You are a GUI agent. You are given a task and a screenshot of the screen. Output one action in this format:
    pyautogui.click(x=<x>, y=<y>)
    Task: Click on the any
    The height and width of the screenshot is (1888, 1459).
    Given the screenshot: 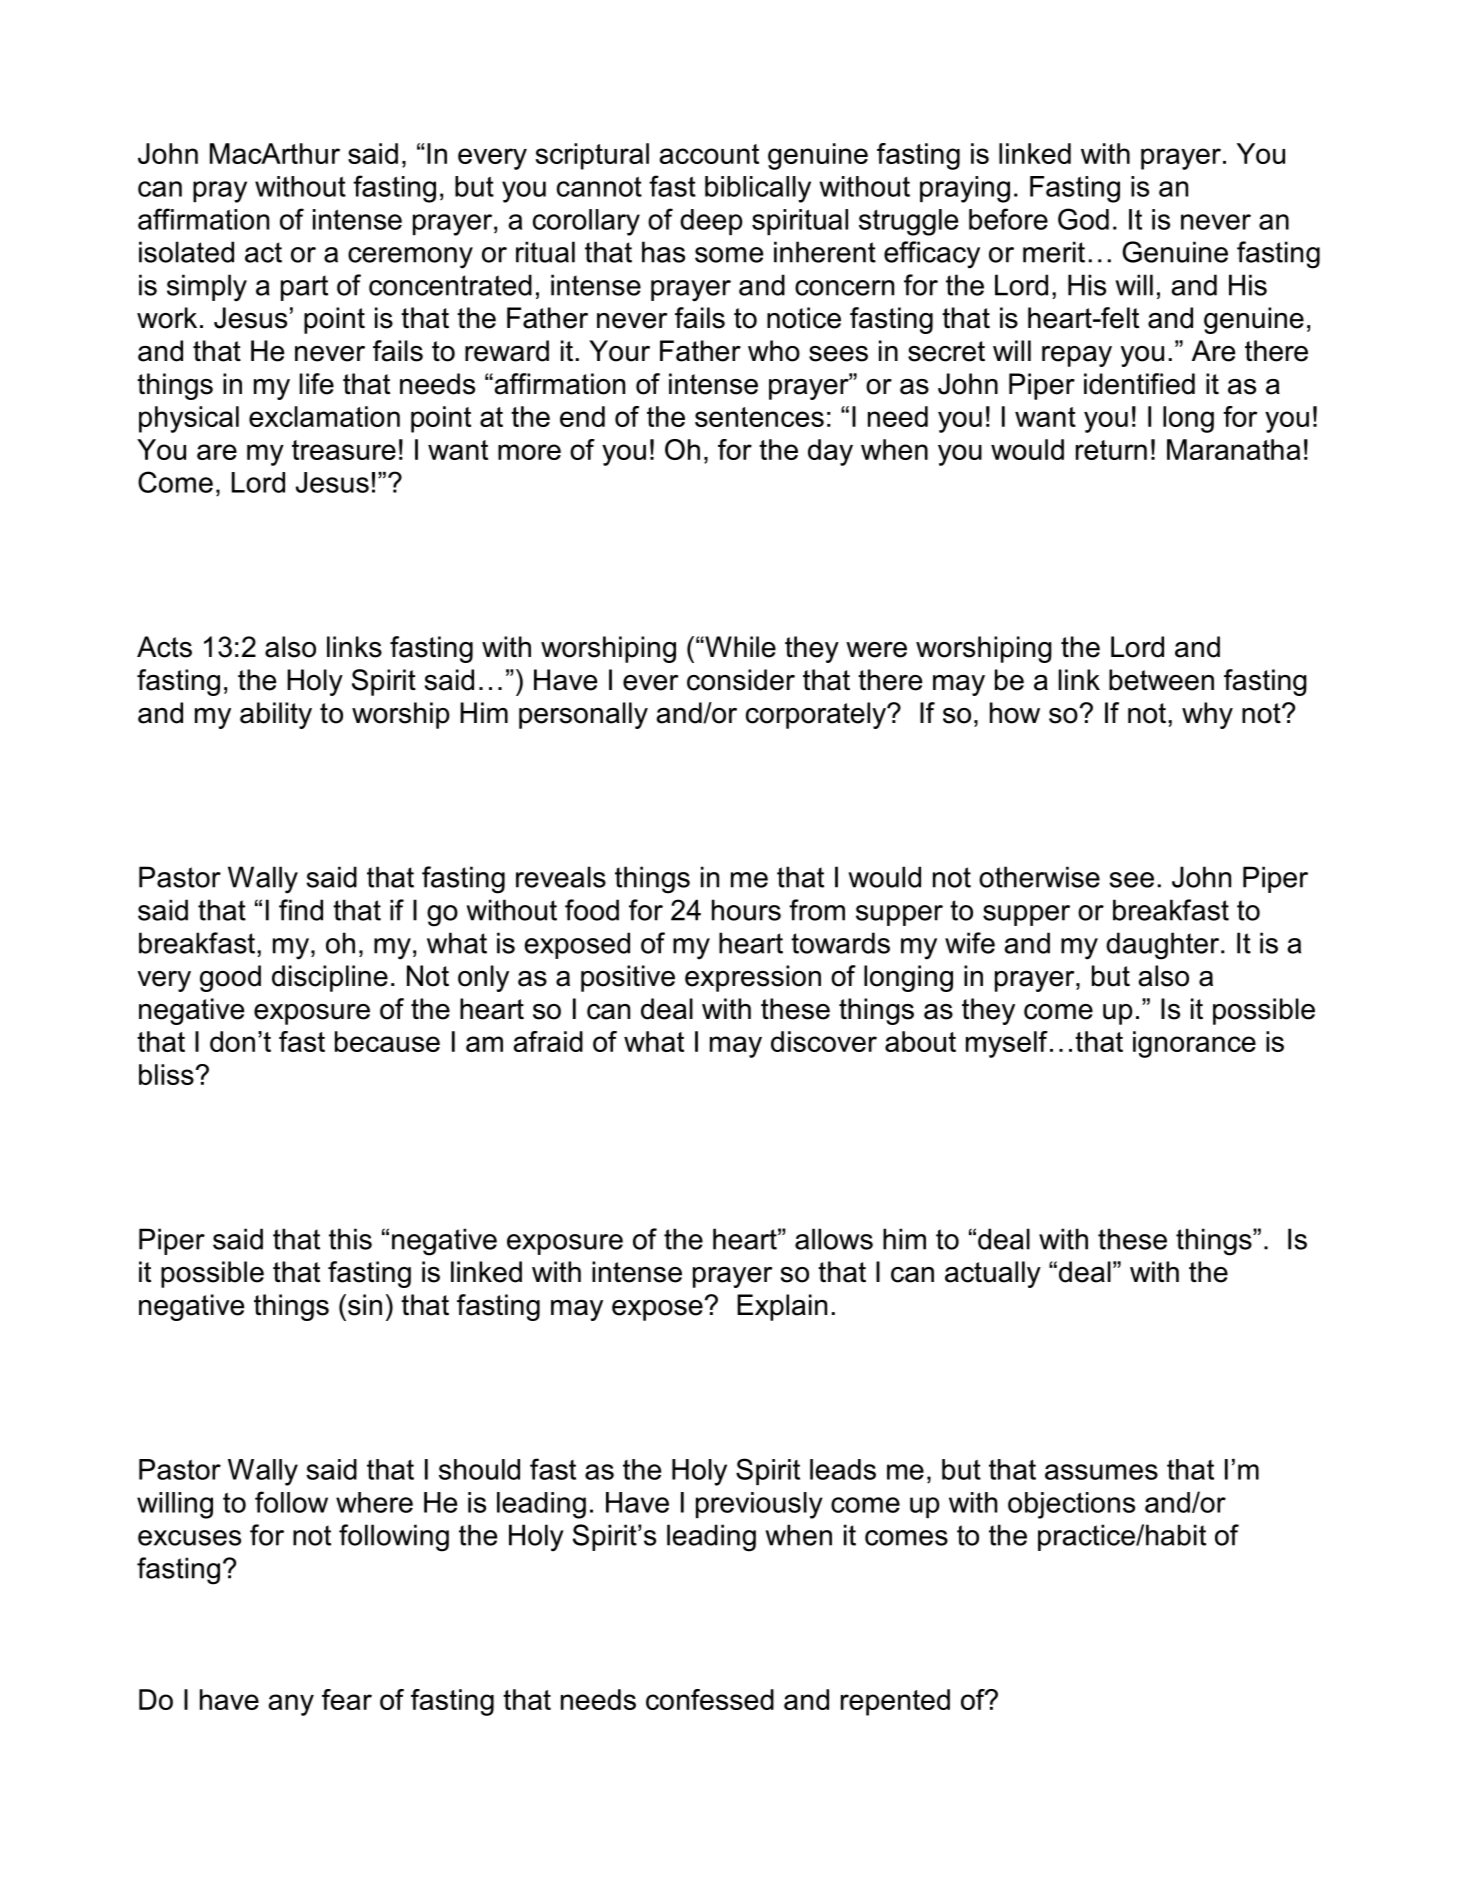 What is the action you would take?
    pyautogui.click(x=291, y=1705)
